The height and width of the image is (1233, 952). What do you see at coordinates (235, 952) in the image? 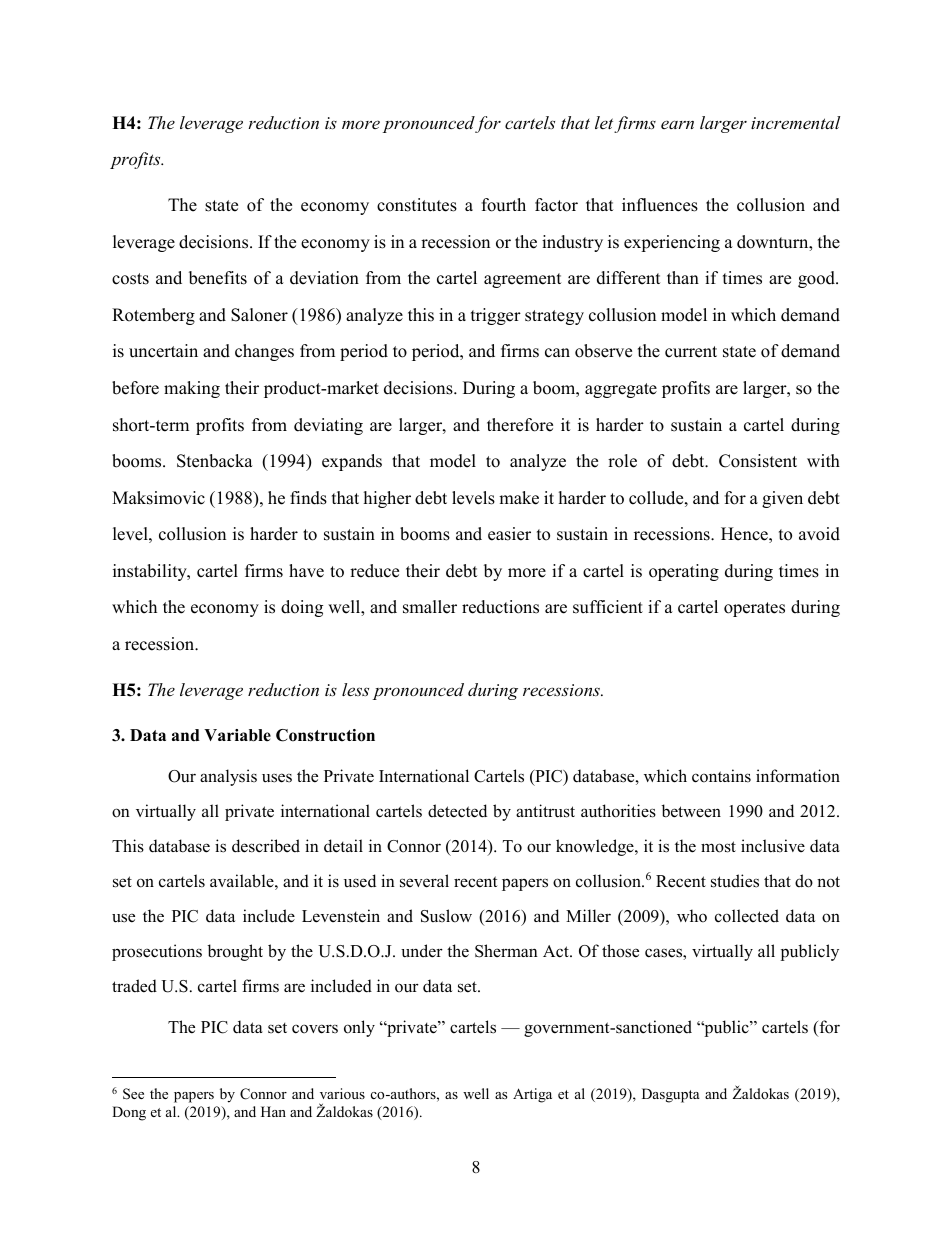
I see `brought` at bounding box center [235, 952].
